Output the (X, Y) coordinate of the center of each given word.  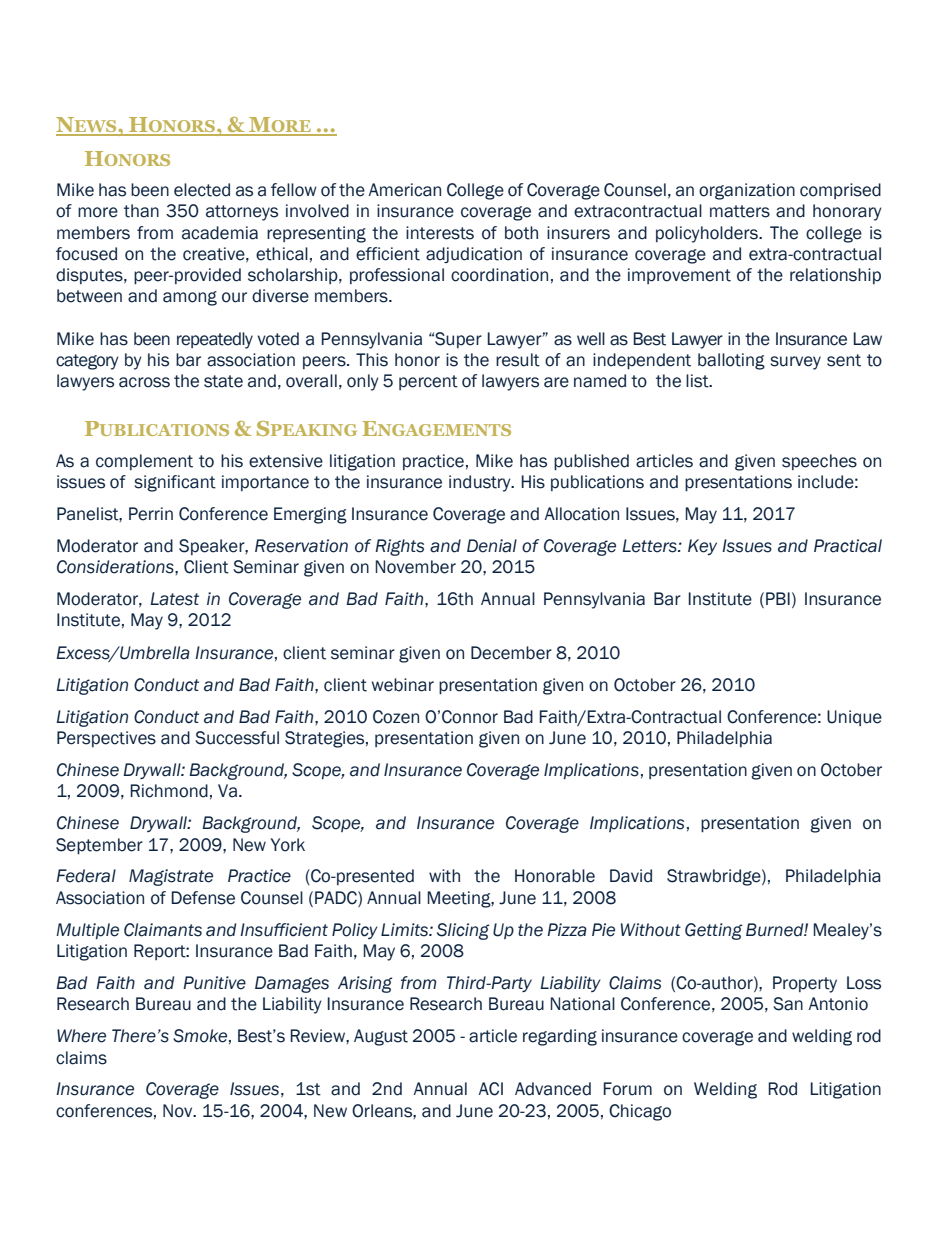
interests (440, 233)
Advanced (553, 1089)
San (788, 1004)
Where (81, 1036)
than (141, 211)
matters (740, 211)
